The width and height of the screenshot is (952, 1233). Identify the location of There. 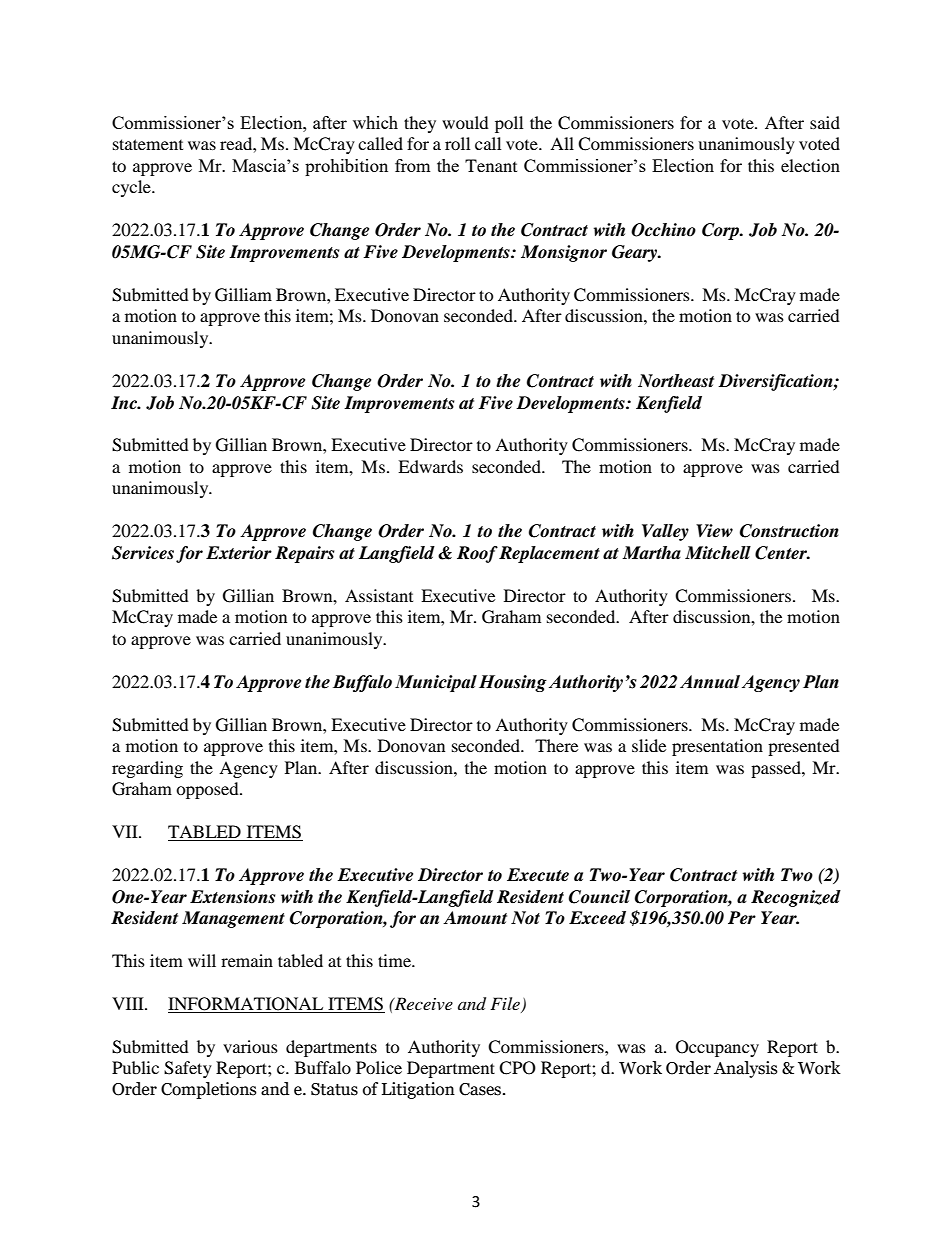
(556, 745).
